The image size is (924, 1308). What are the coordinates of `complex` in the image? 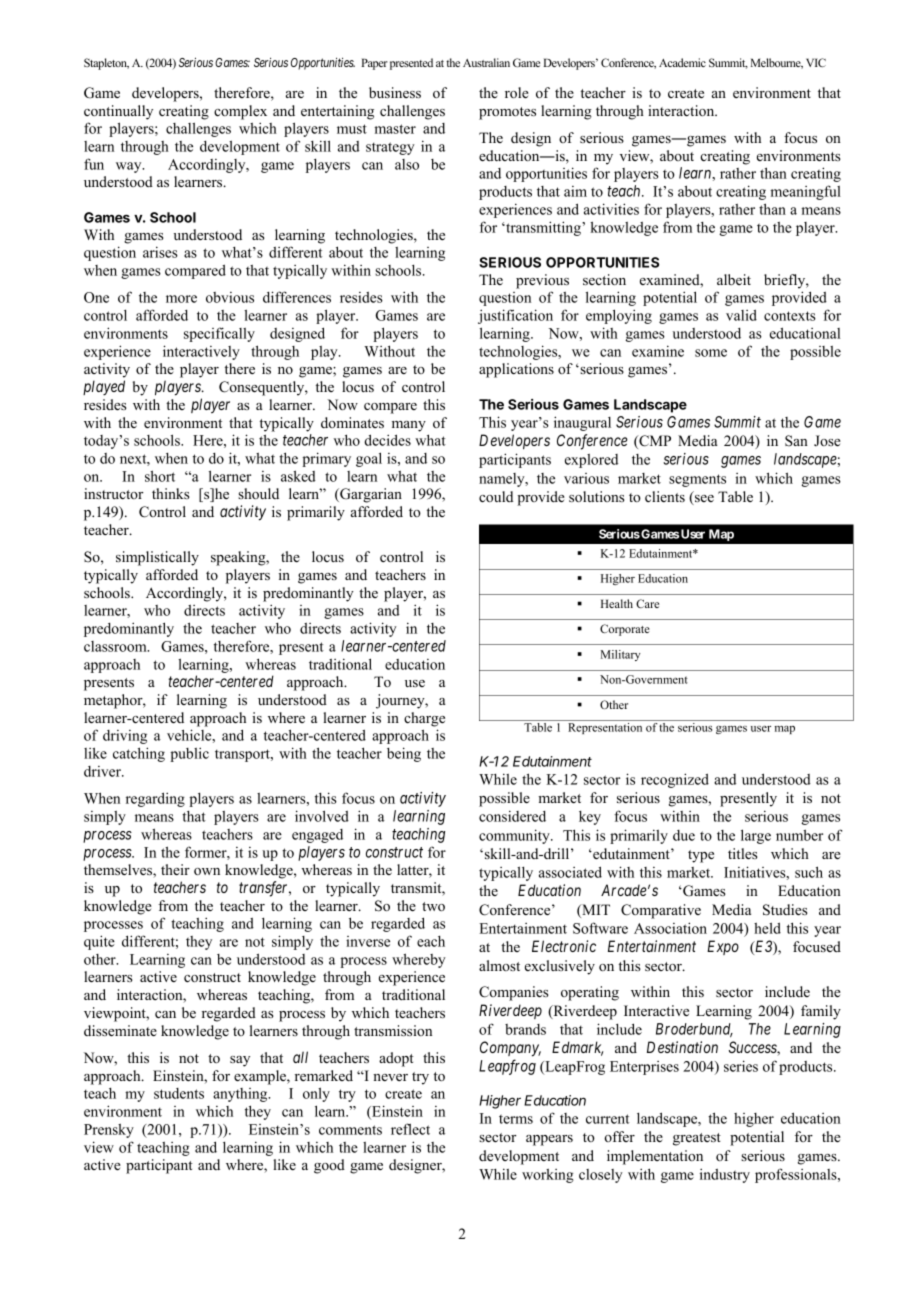 It's located at (240, 112).
